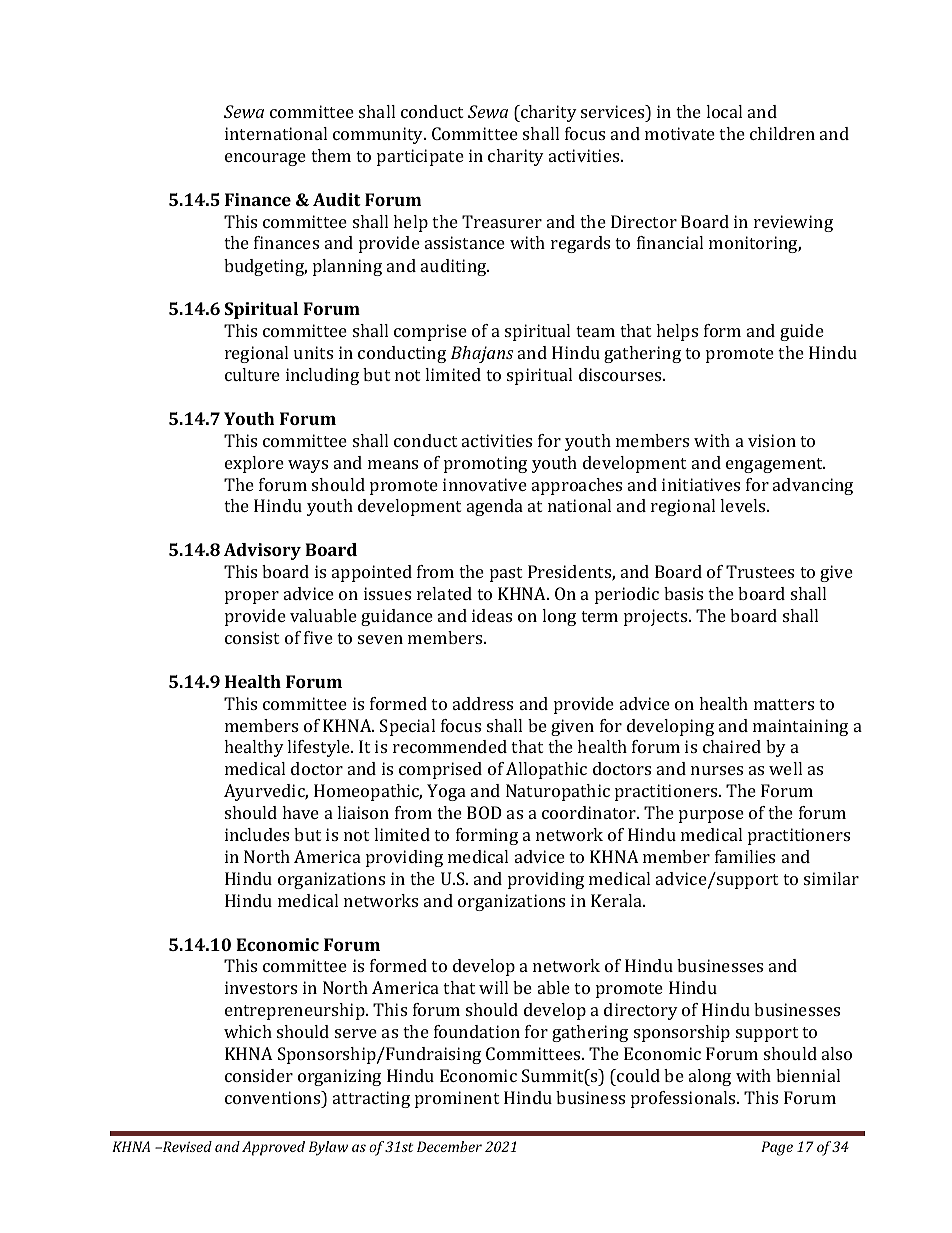 This image has width=952, height=1233. I want to click on Trustees, so click(760, 571).
